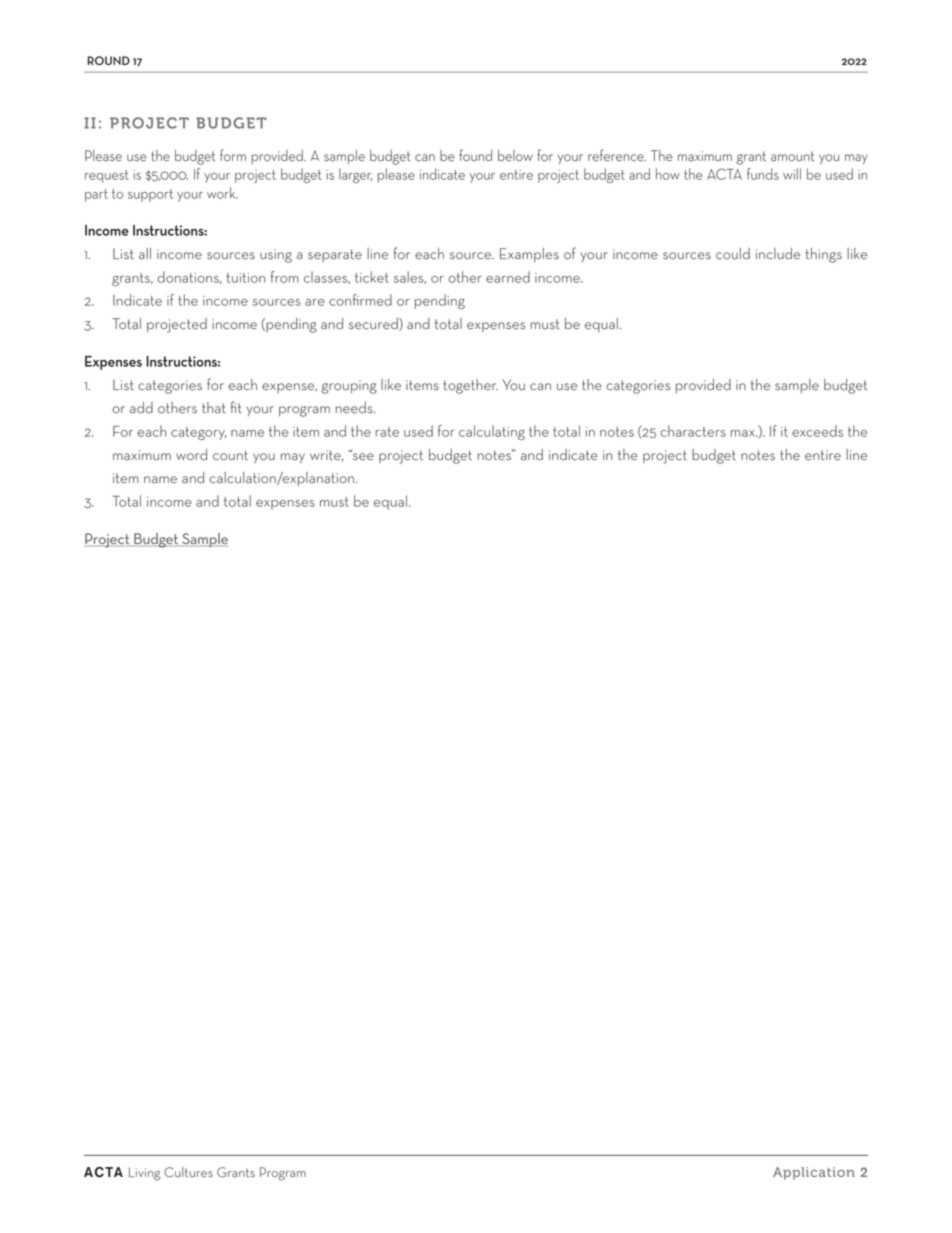 The height and width of the screenshot is (1233, 952). I want to click on count, so click(230, 455).
